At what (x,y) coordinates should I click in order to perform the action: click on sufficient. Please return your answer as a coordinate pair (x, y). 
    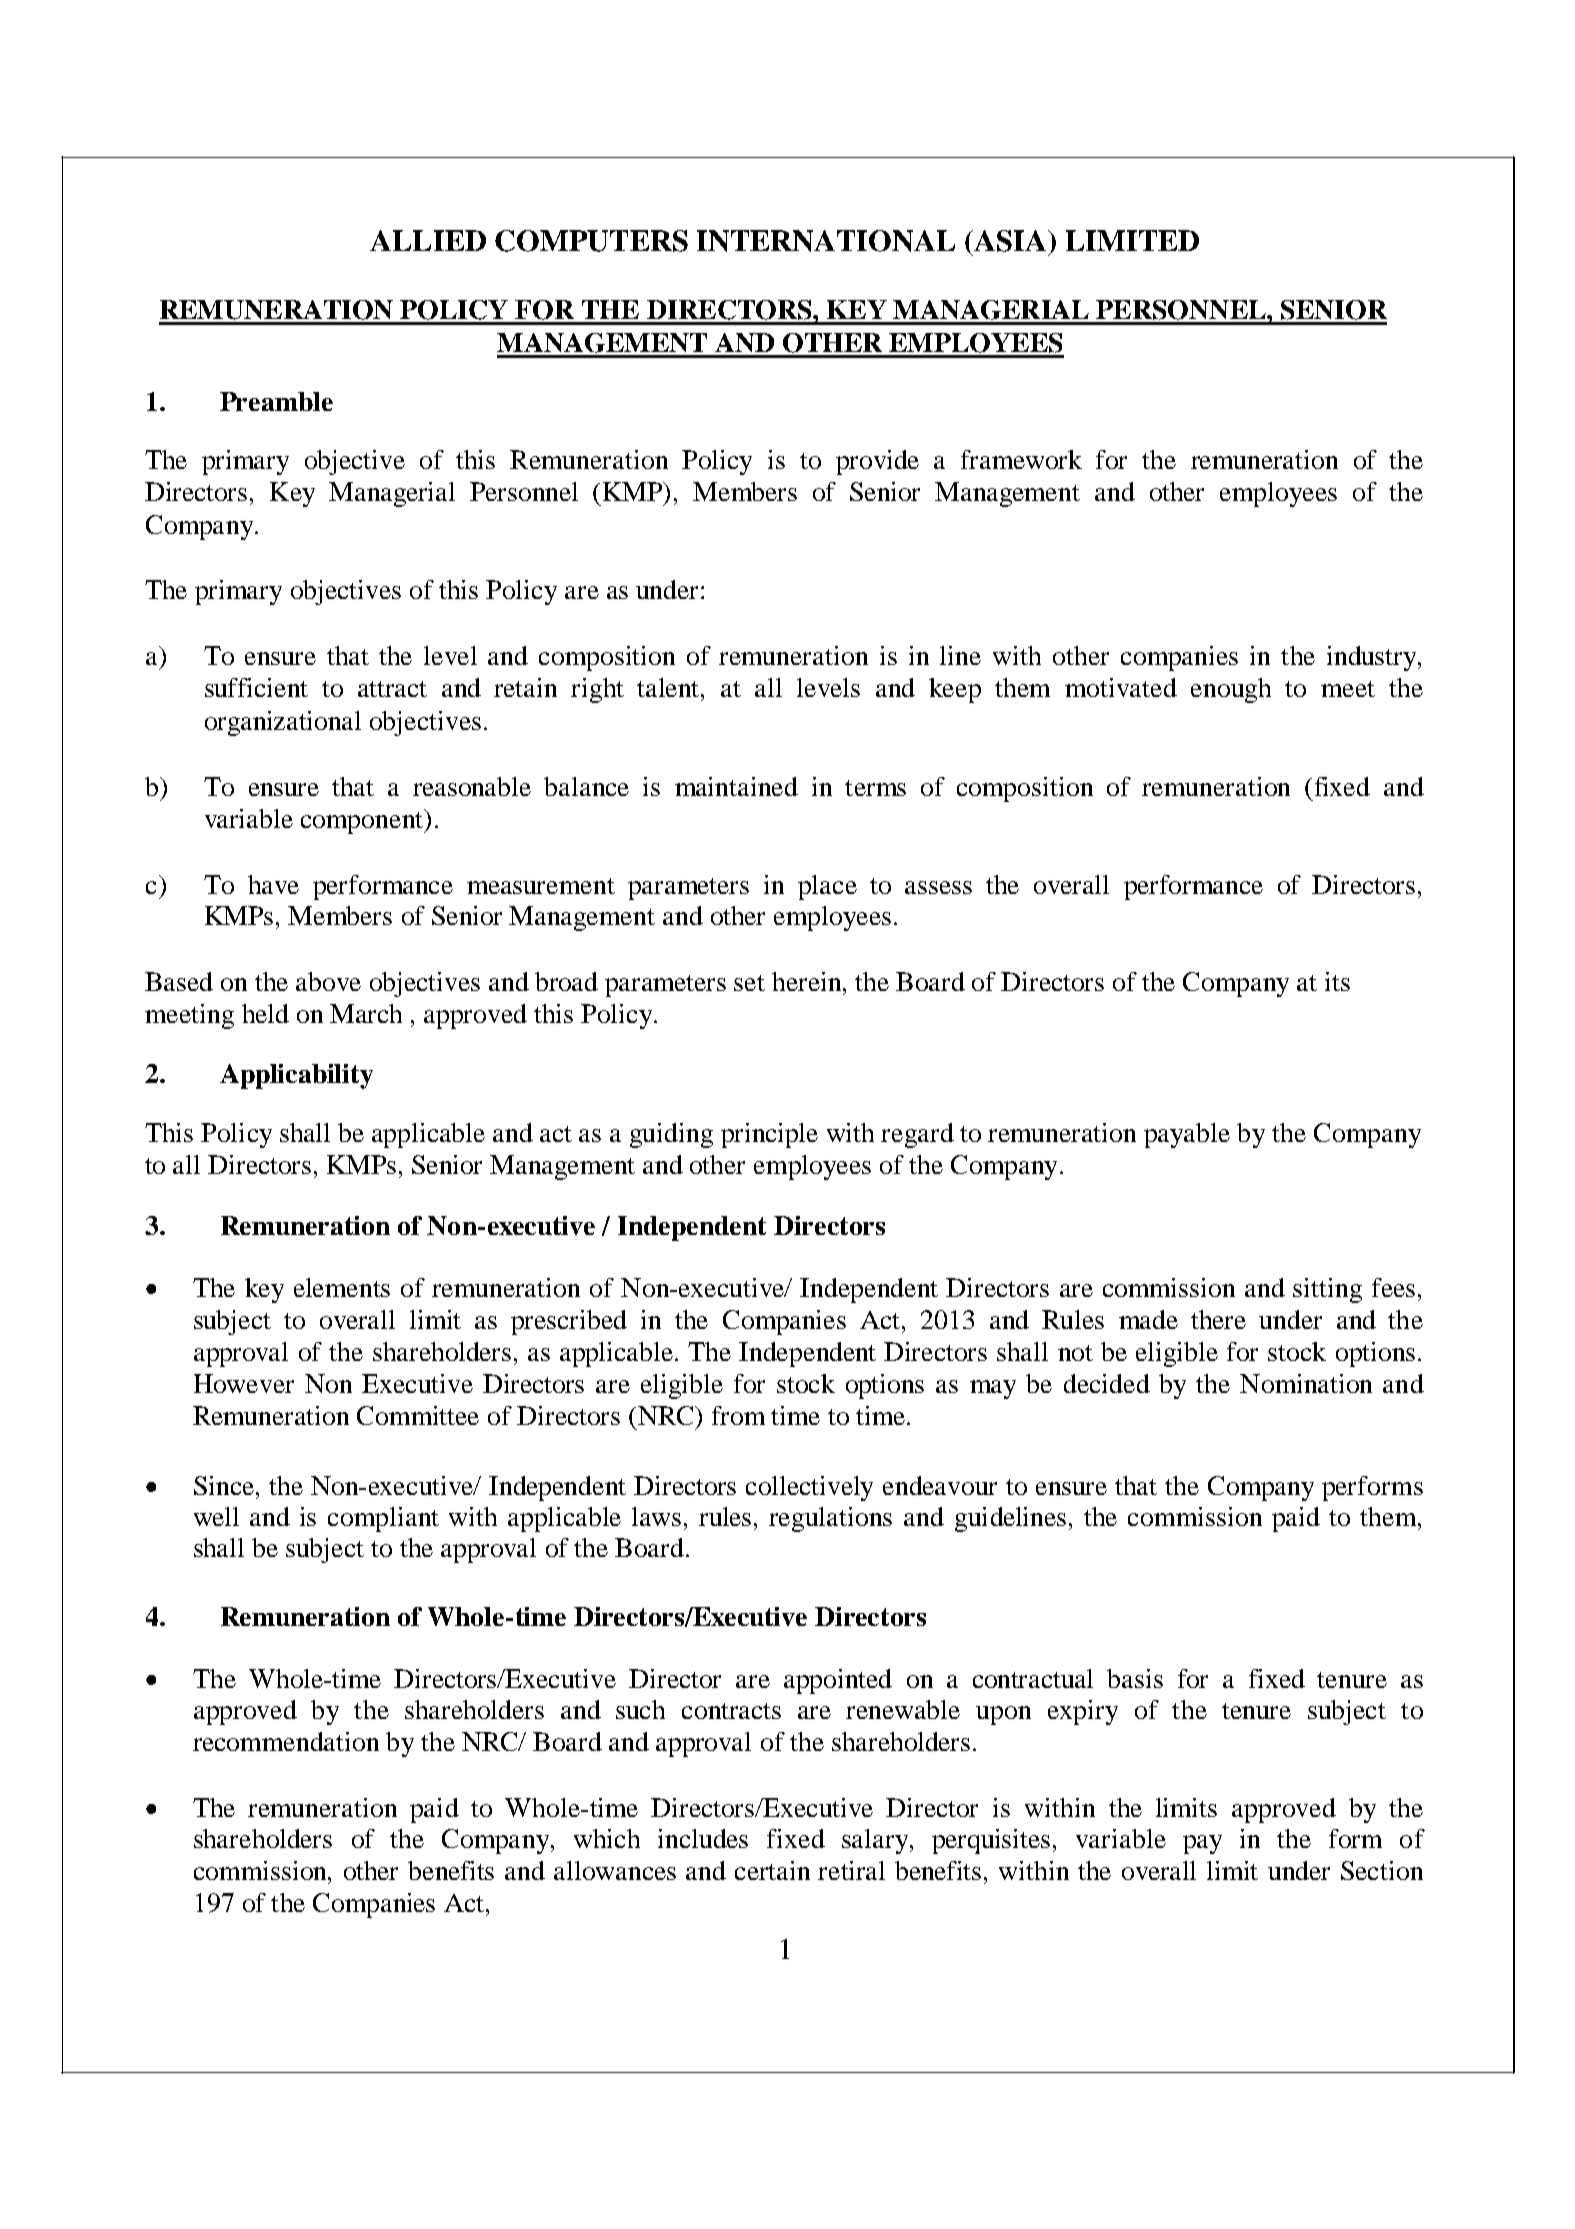
    Looking at the image, I should click on (256, 687).
